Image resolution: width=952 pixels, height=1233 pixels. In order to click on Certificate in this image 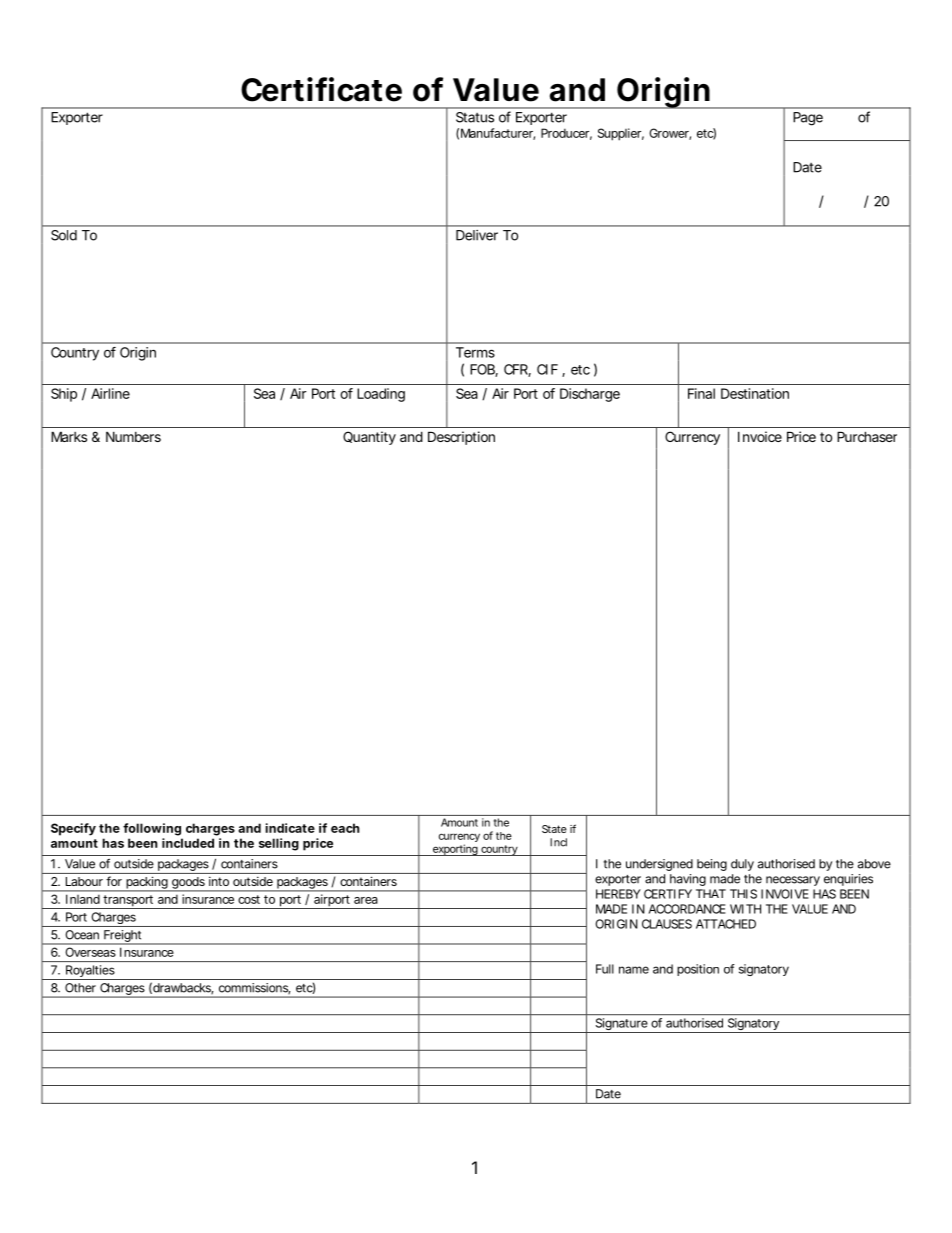, I will do `click(321, 89)`.
